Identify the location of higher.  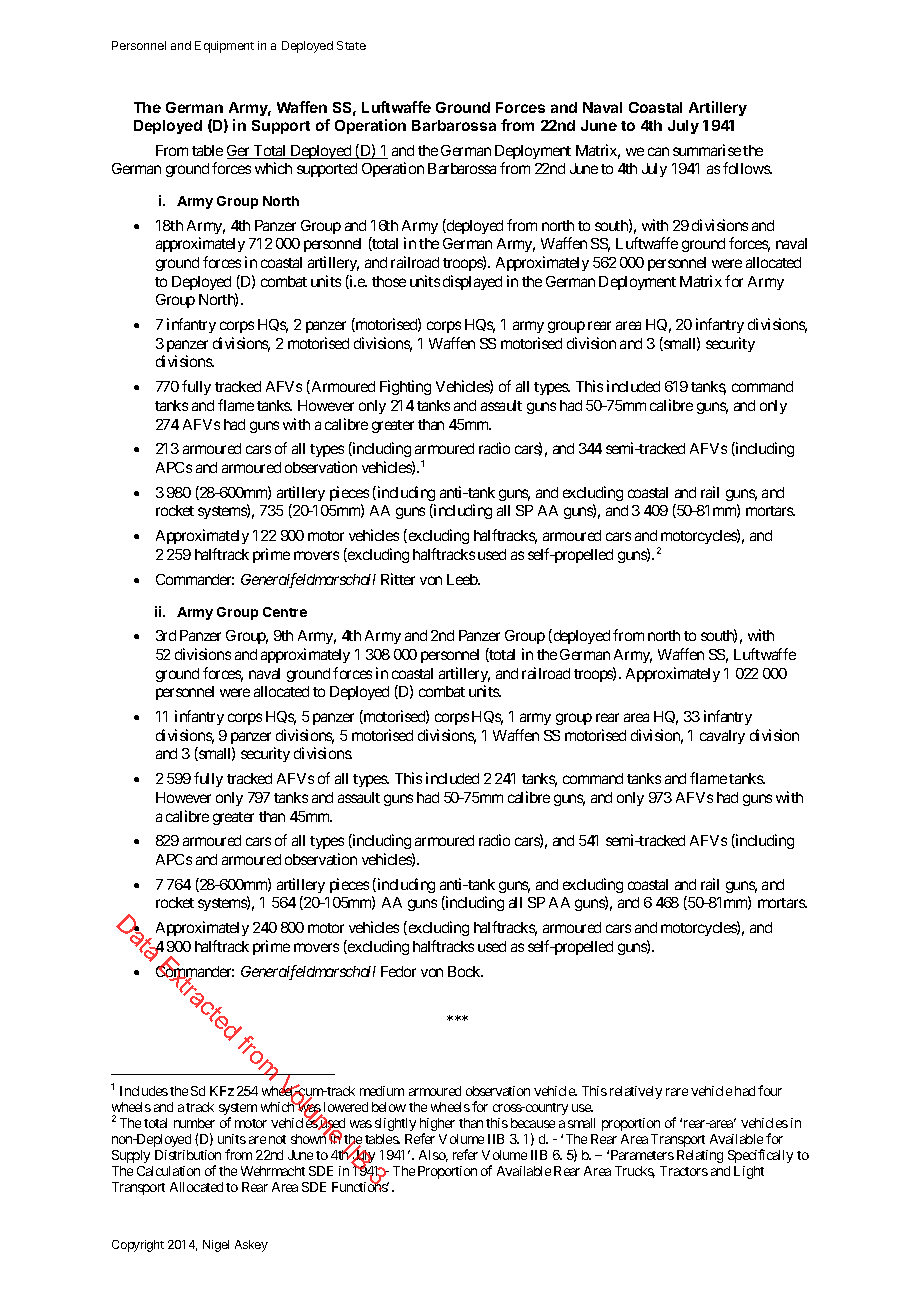
(437, 1126).
